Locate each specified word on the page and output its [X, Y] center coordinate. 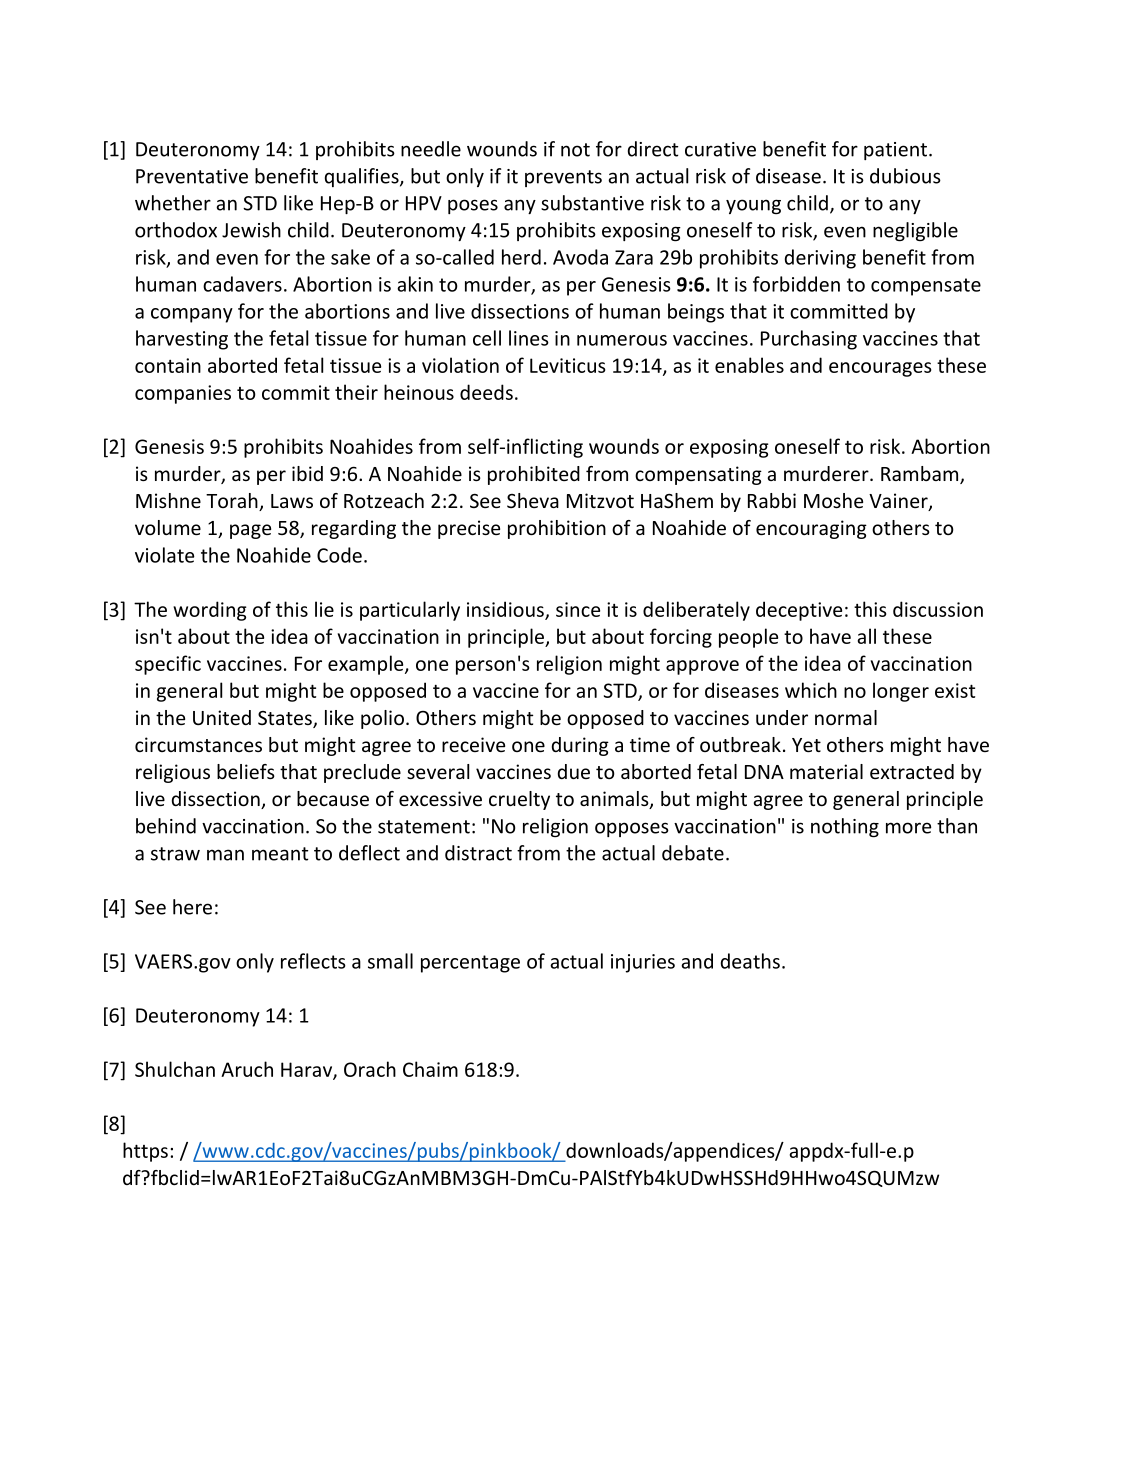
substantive [592, 203]
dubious [905, 176]
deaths [750, 961]
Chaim [430, 1069]
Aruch [247, 1069]
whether [173, 203]
